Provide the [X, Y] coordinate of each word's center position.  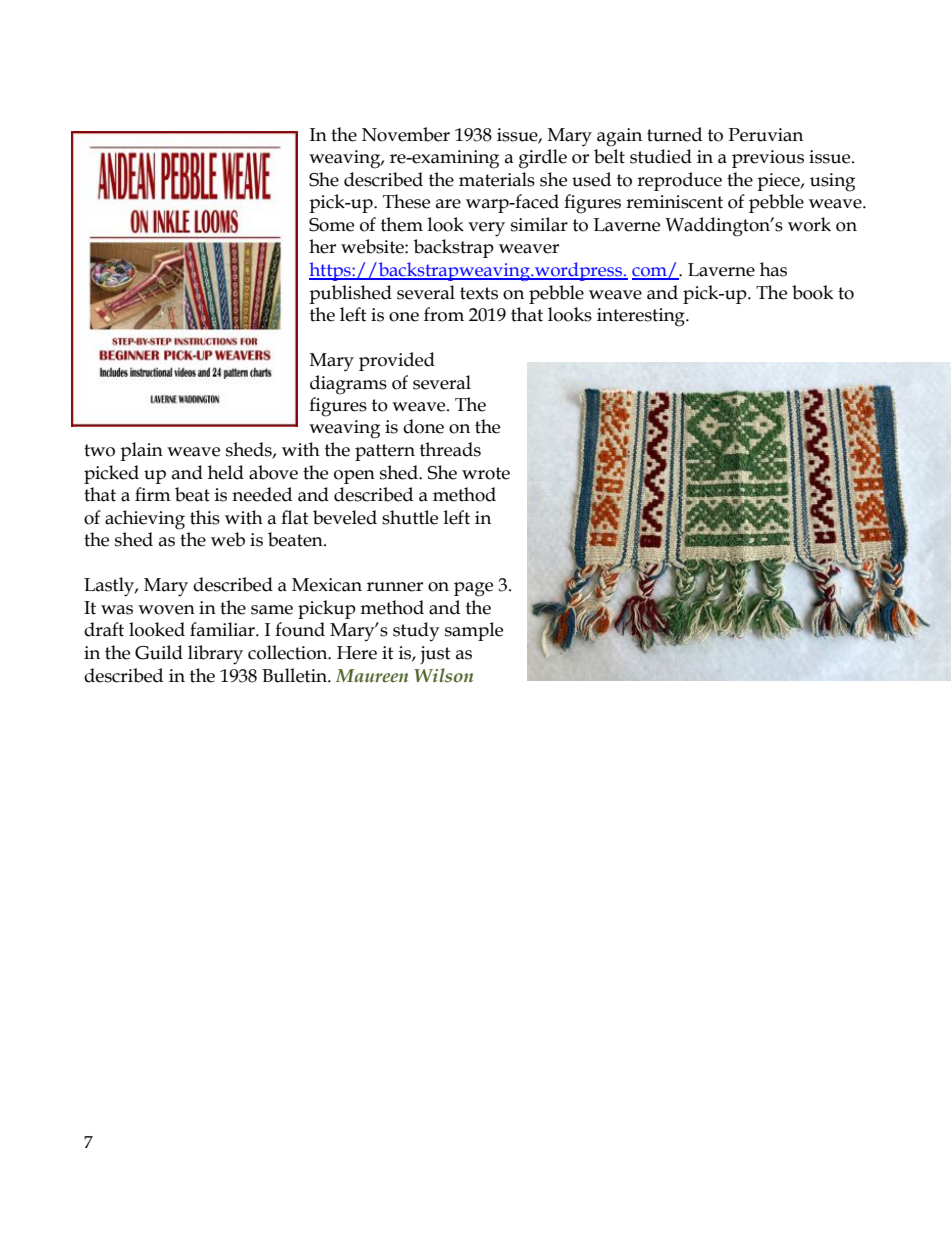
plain [141, 451]
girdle [543, 159]
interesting [642, 317]
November [406, 134]
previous [768, 159]
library [215, 655]
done [423, 426]
